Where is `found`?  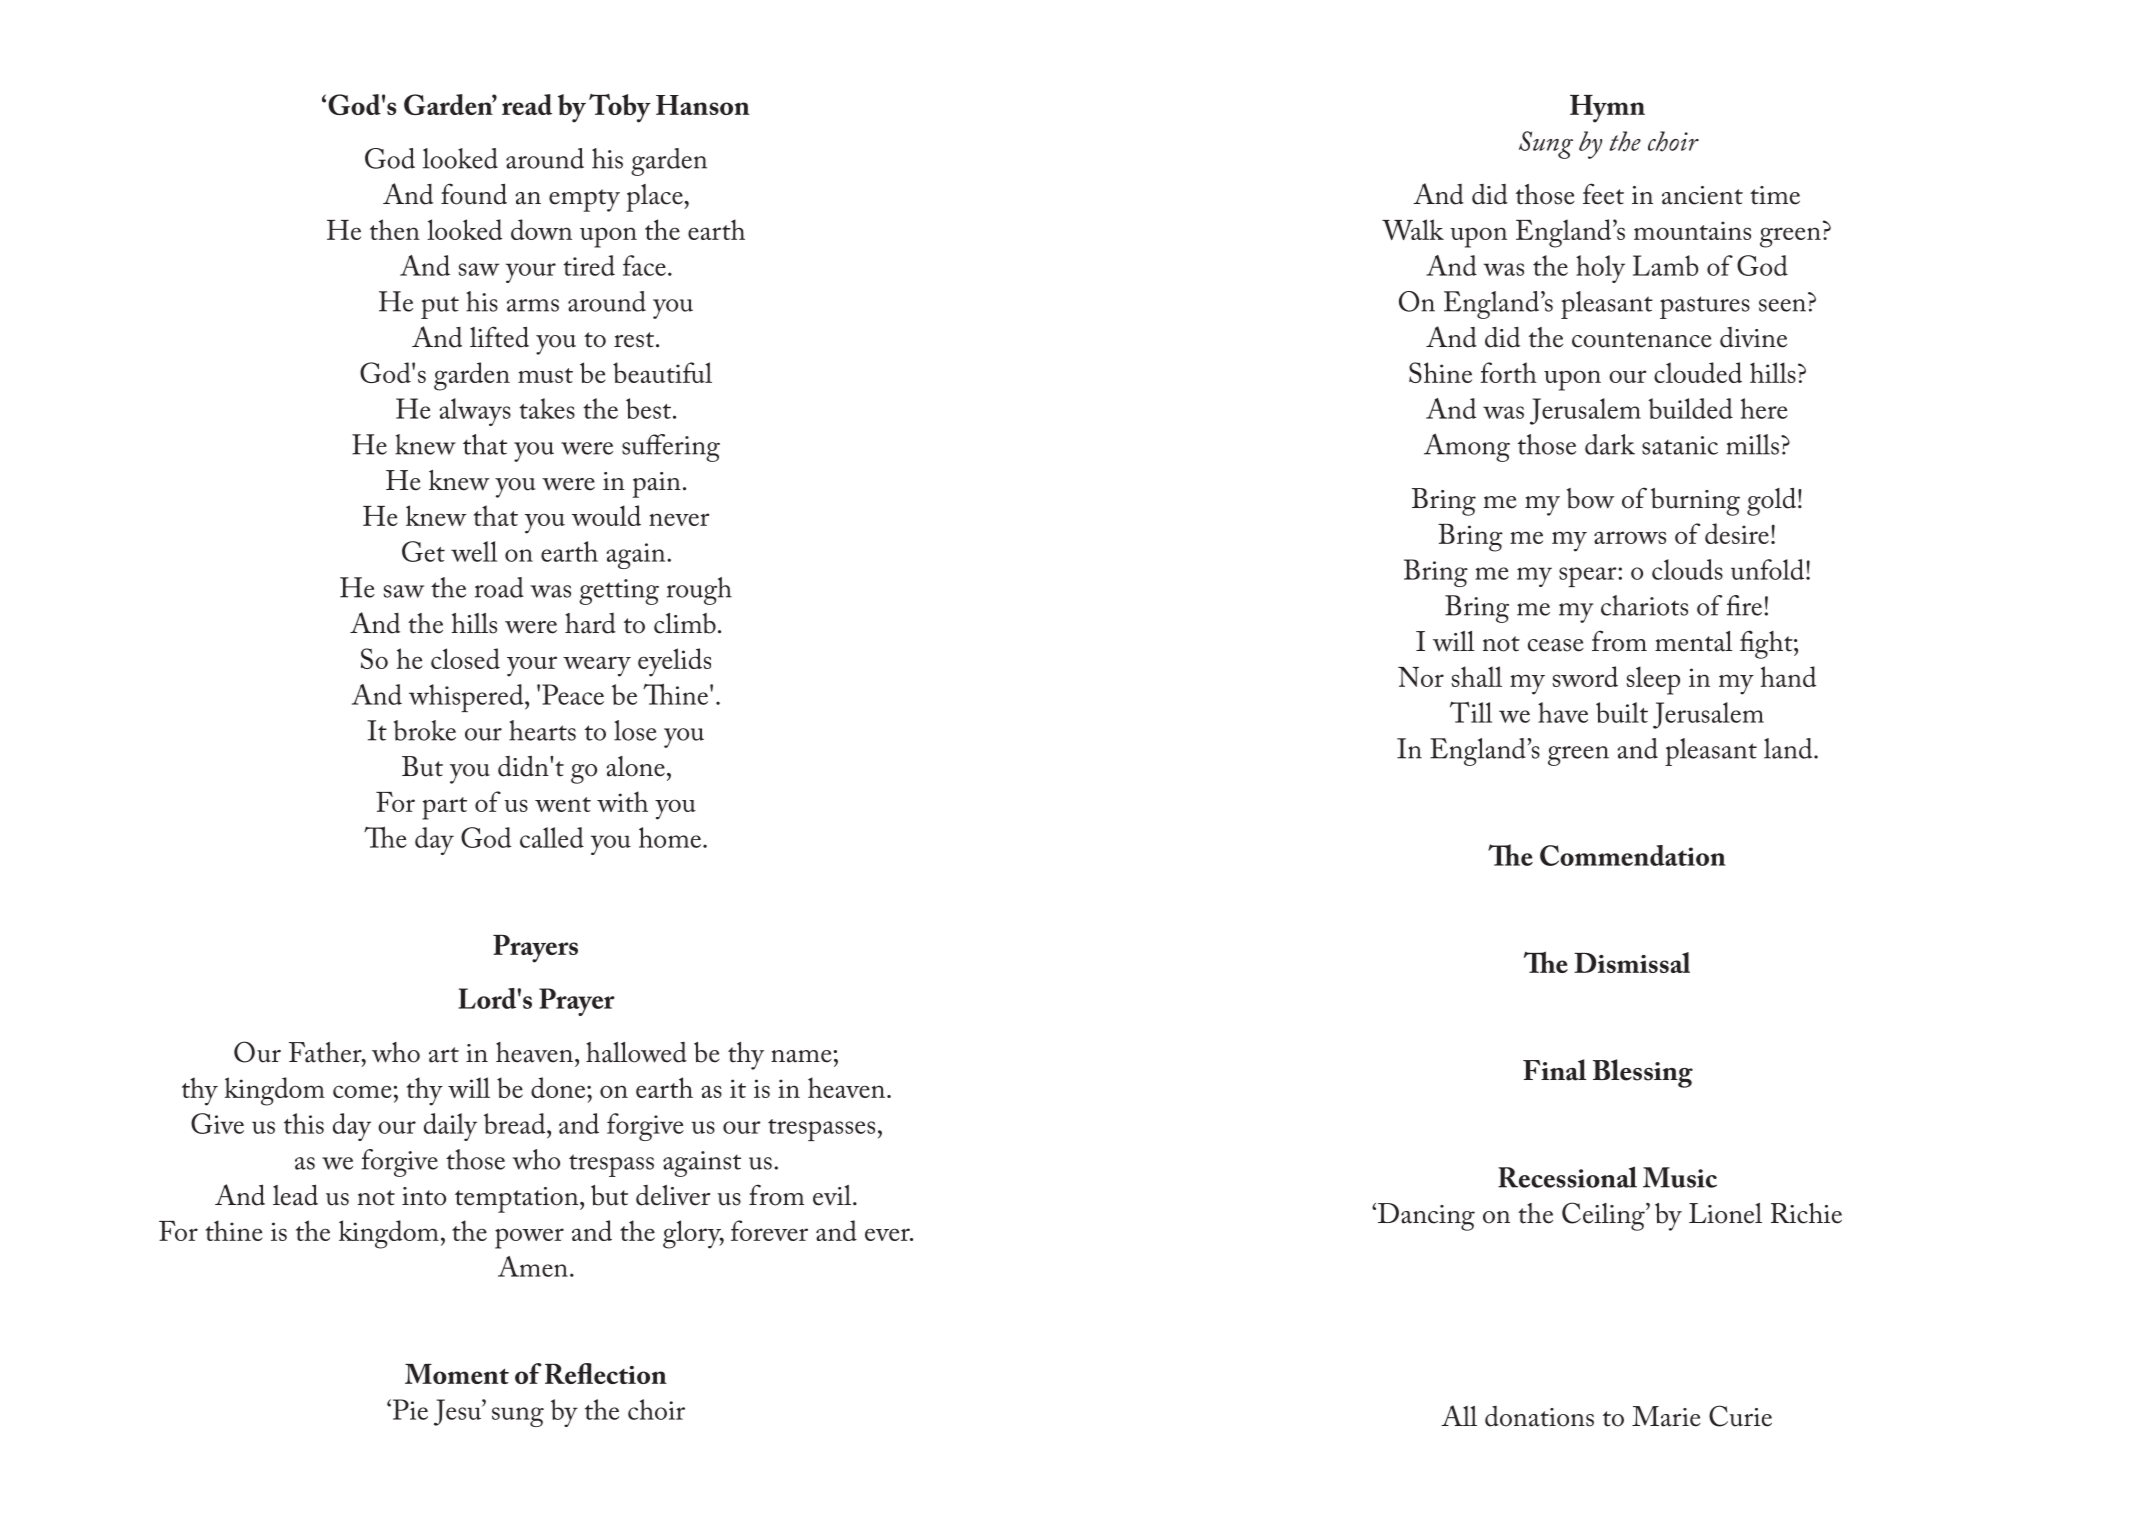
found is located at coordinates (474, 194).
